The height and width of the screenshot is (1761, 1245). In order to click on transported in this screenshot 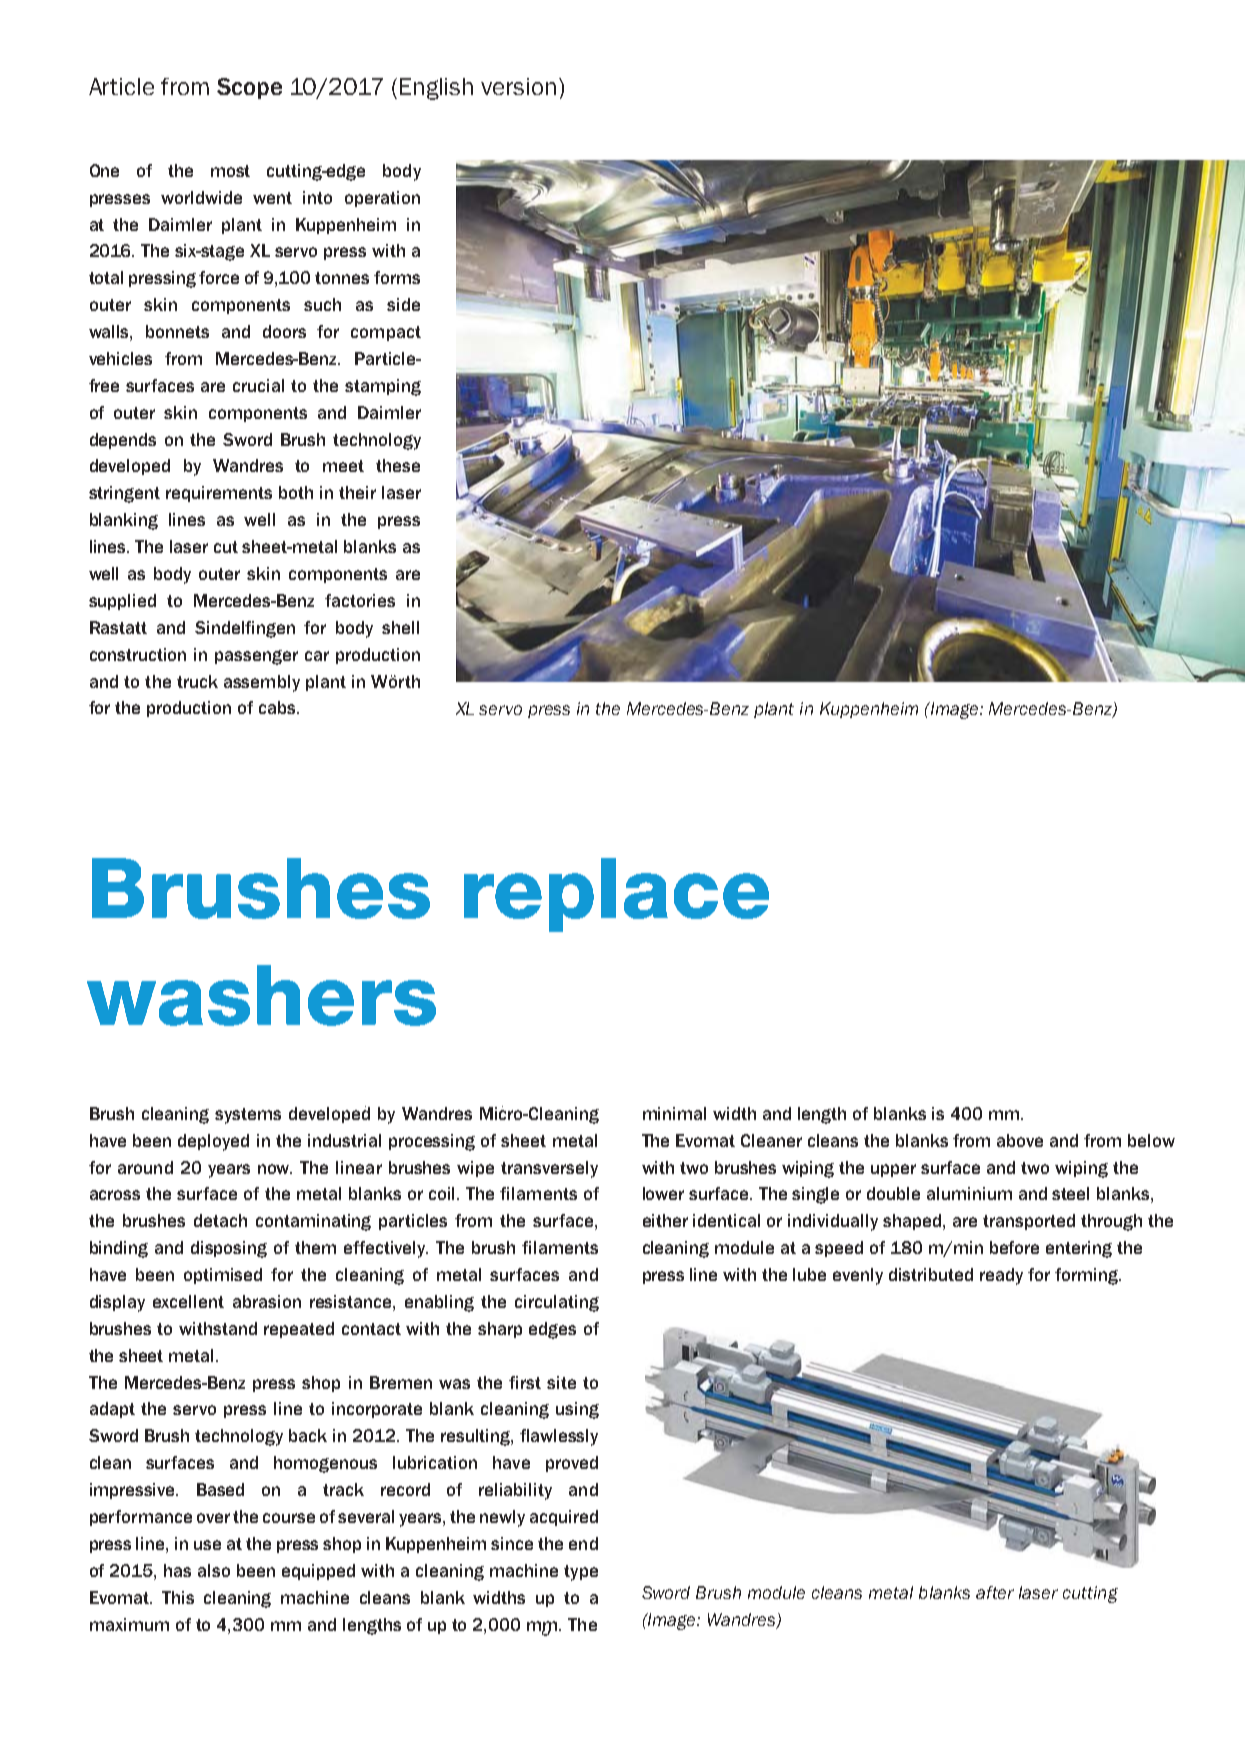, I will do `click(1029, 1222)`.
